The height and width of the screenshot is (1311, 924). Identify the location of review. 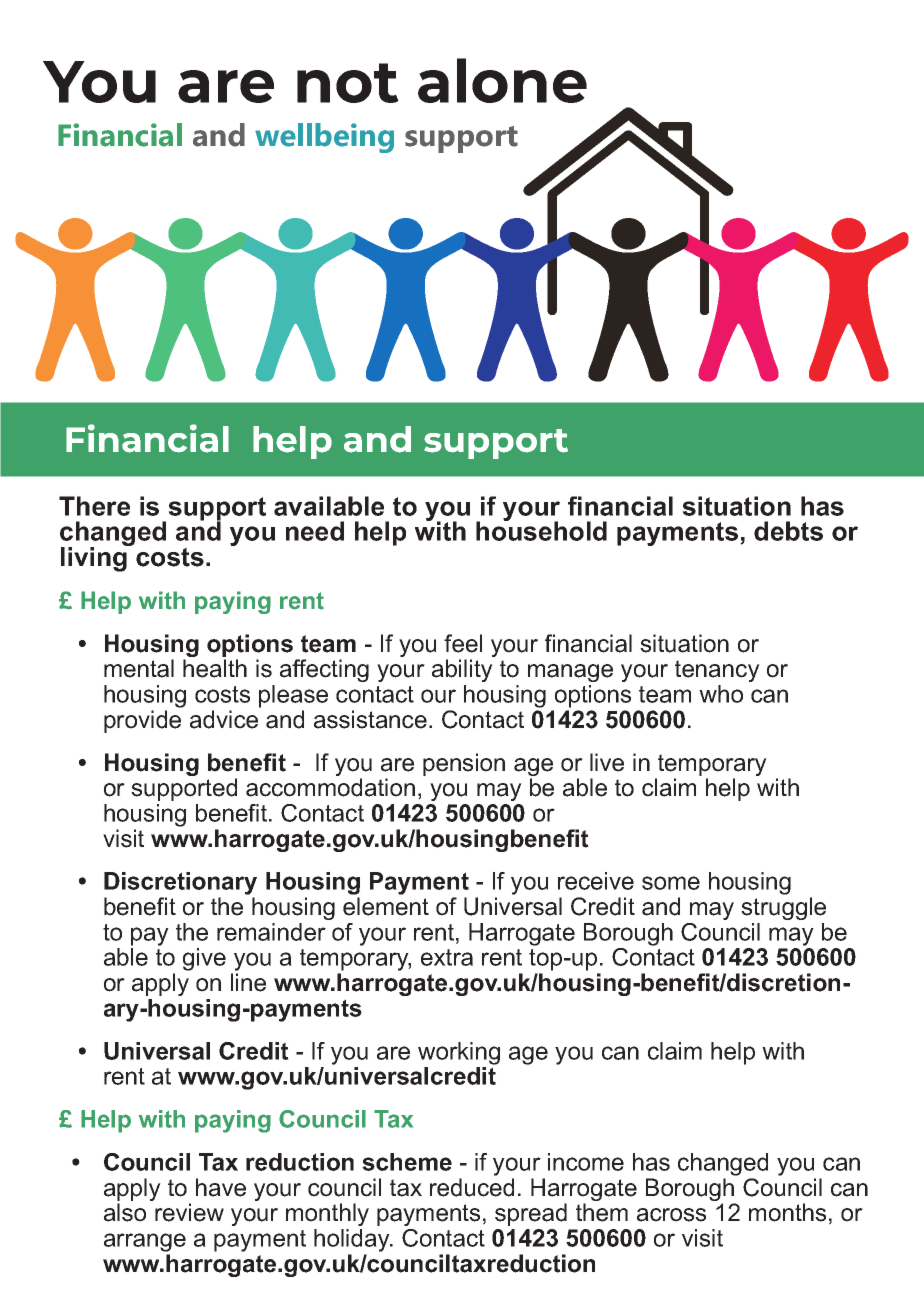
(189, 1212).
